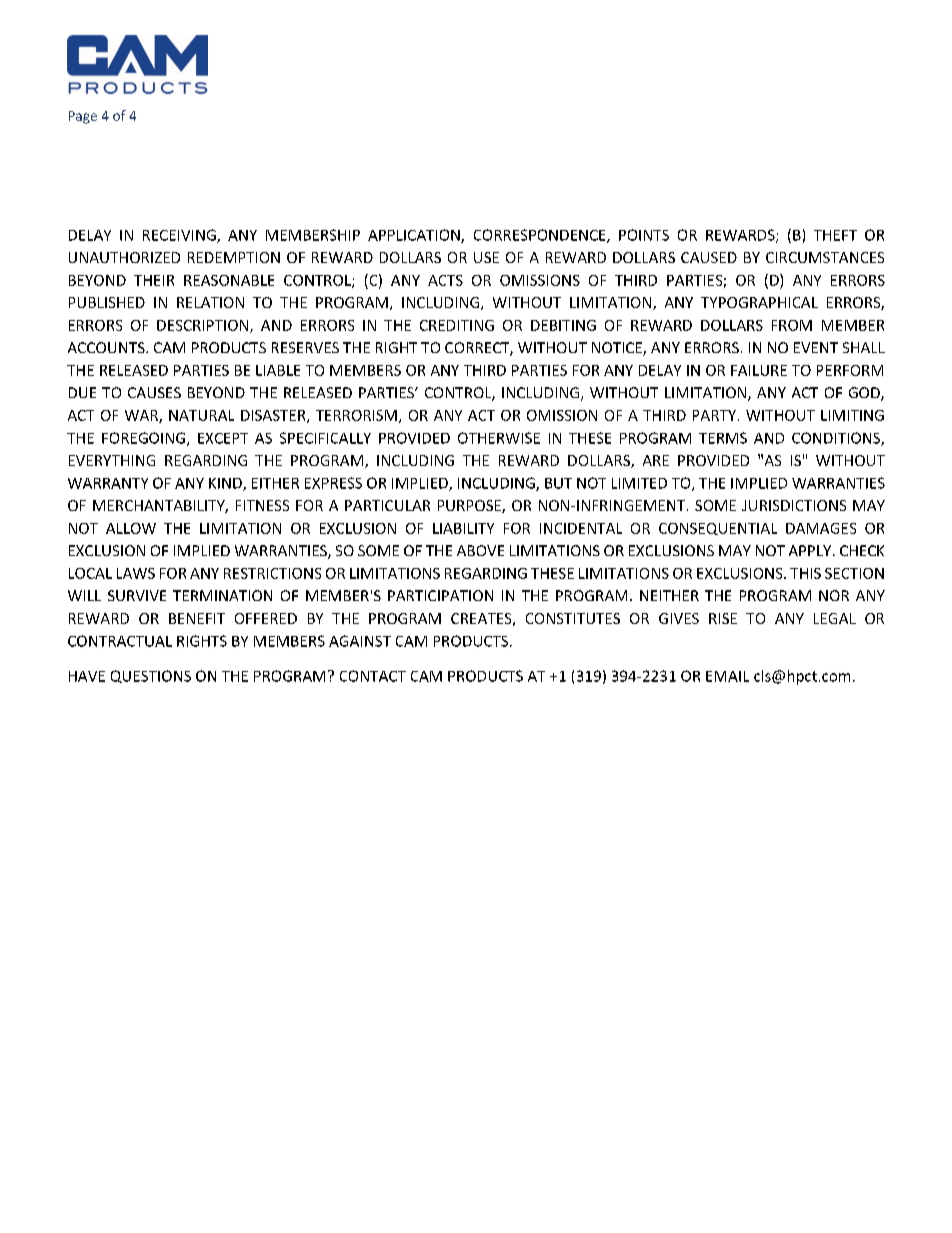 Image resolution: width=952 pixels, height=1233 pixels. I want to click on QUESTIONS, so click(151, 676).
